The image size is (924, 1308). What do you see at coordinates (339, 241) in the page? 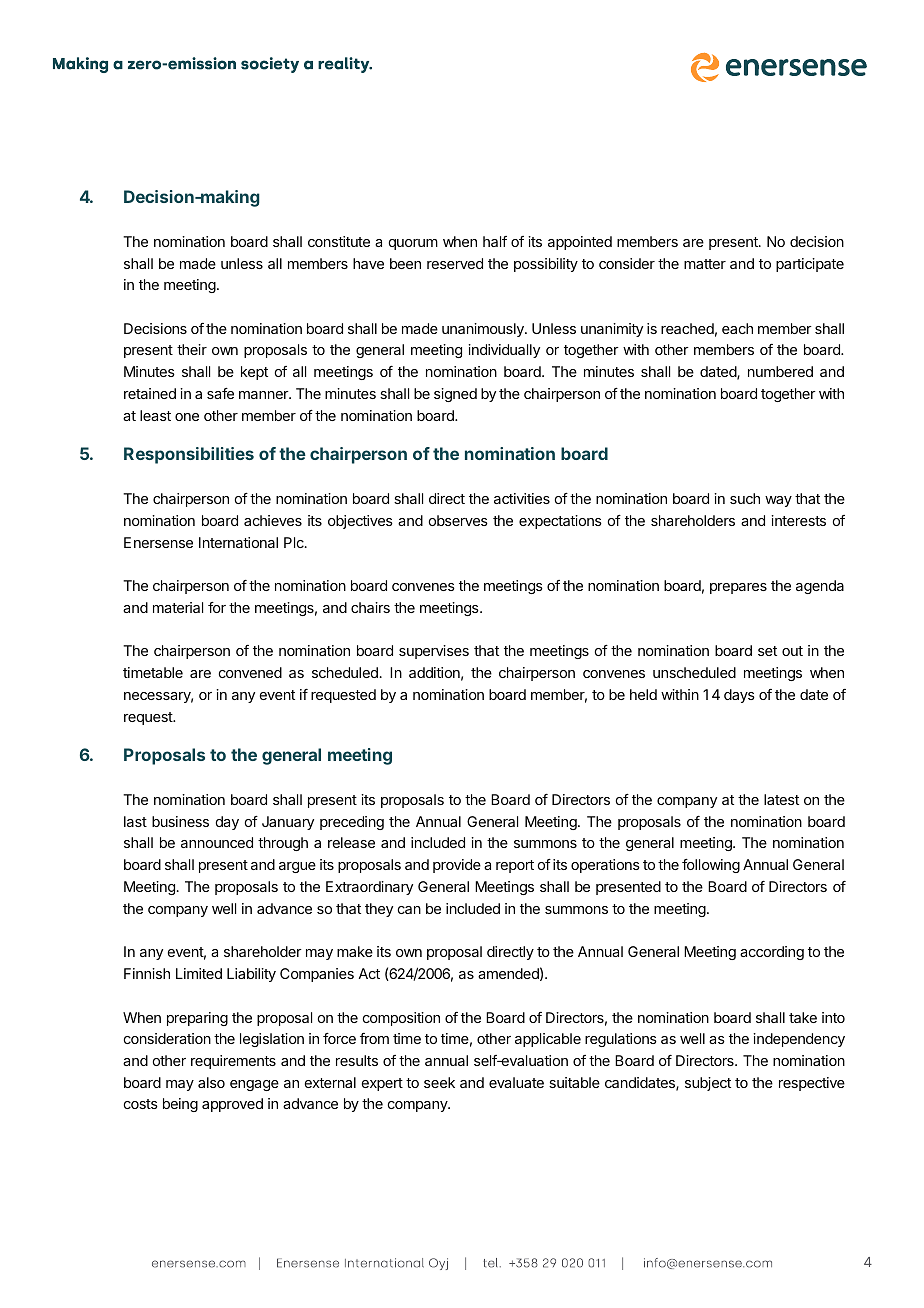
I see `constitute` at bounding box center [339, 241].
